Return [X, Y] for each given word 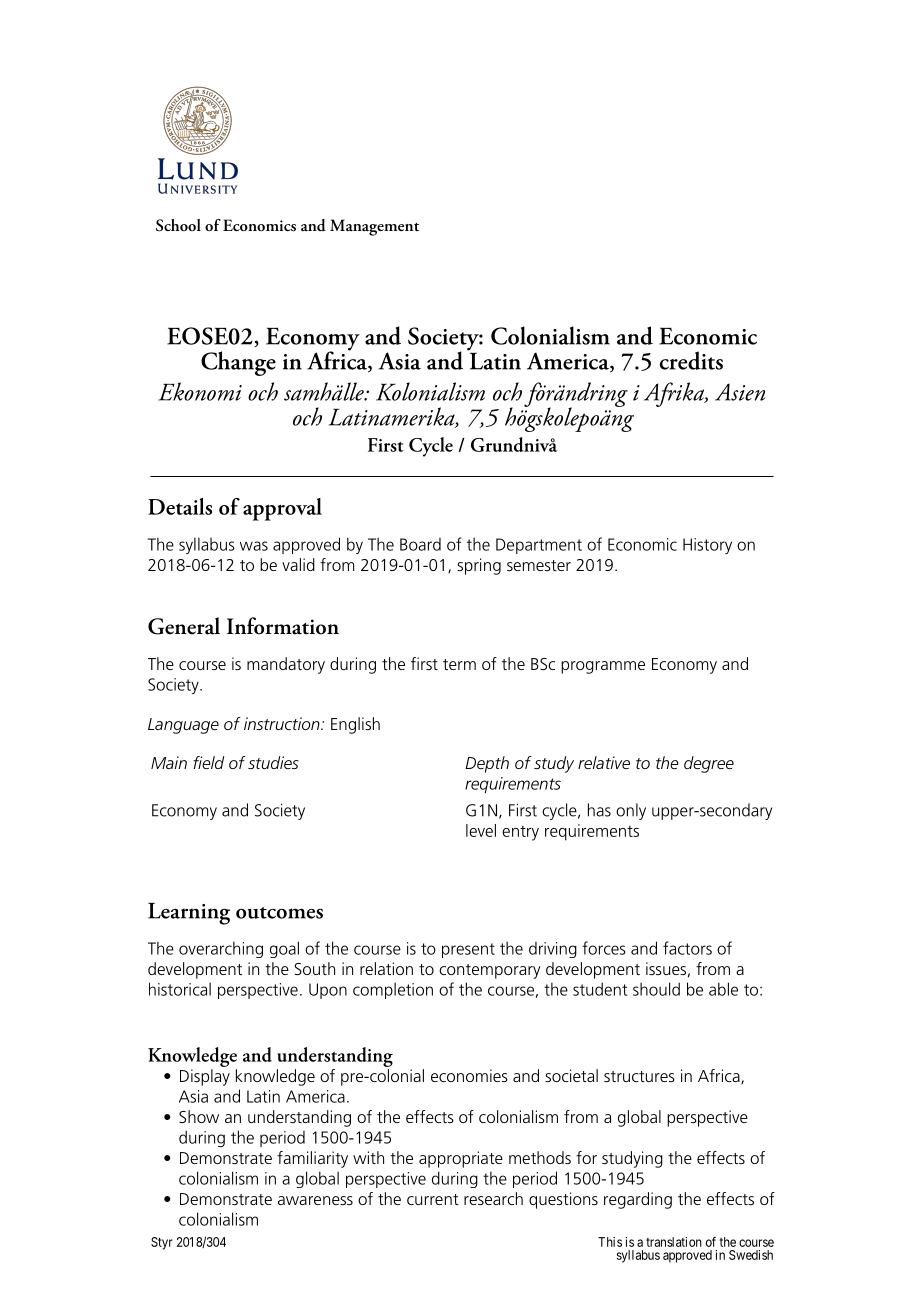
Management [374, 227]
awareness [315, 1200]
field [208, 762]
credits [691, 360]
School [178, 225]
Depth [487, 764]
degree [709, 764]
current [433, 1199]
